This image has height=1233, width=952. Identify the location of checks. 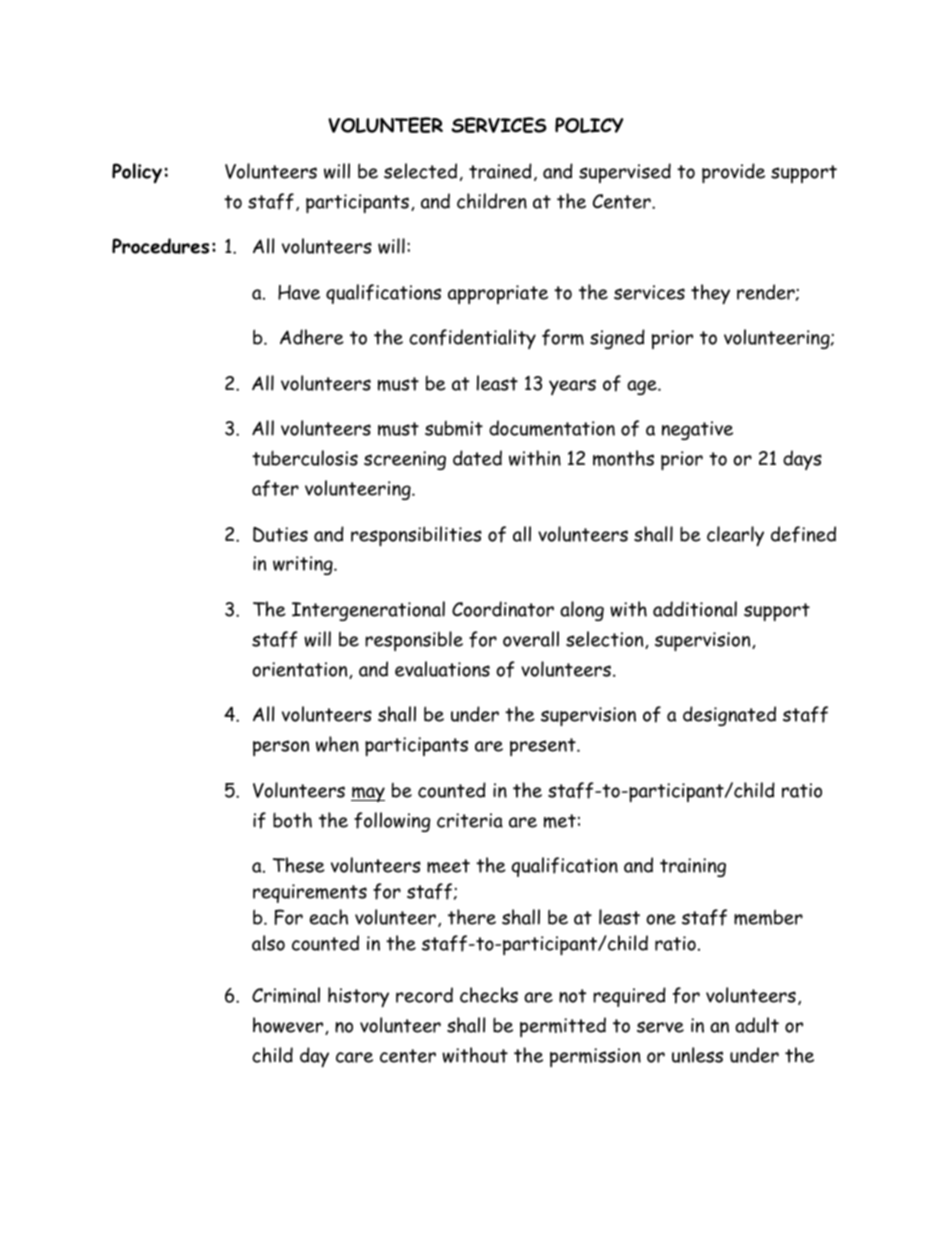
(489, 995).
